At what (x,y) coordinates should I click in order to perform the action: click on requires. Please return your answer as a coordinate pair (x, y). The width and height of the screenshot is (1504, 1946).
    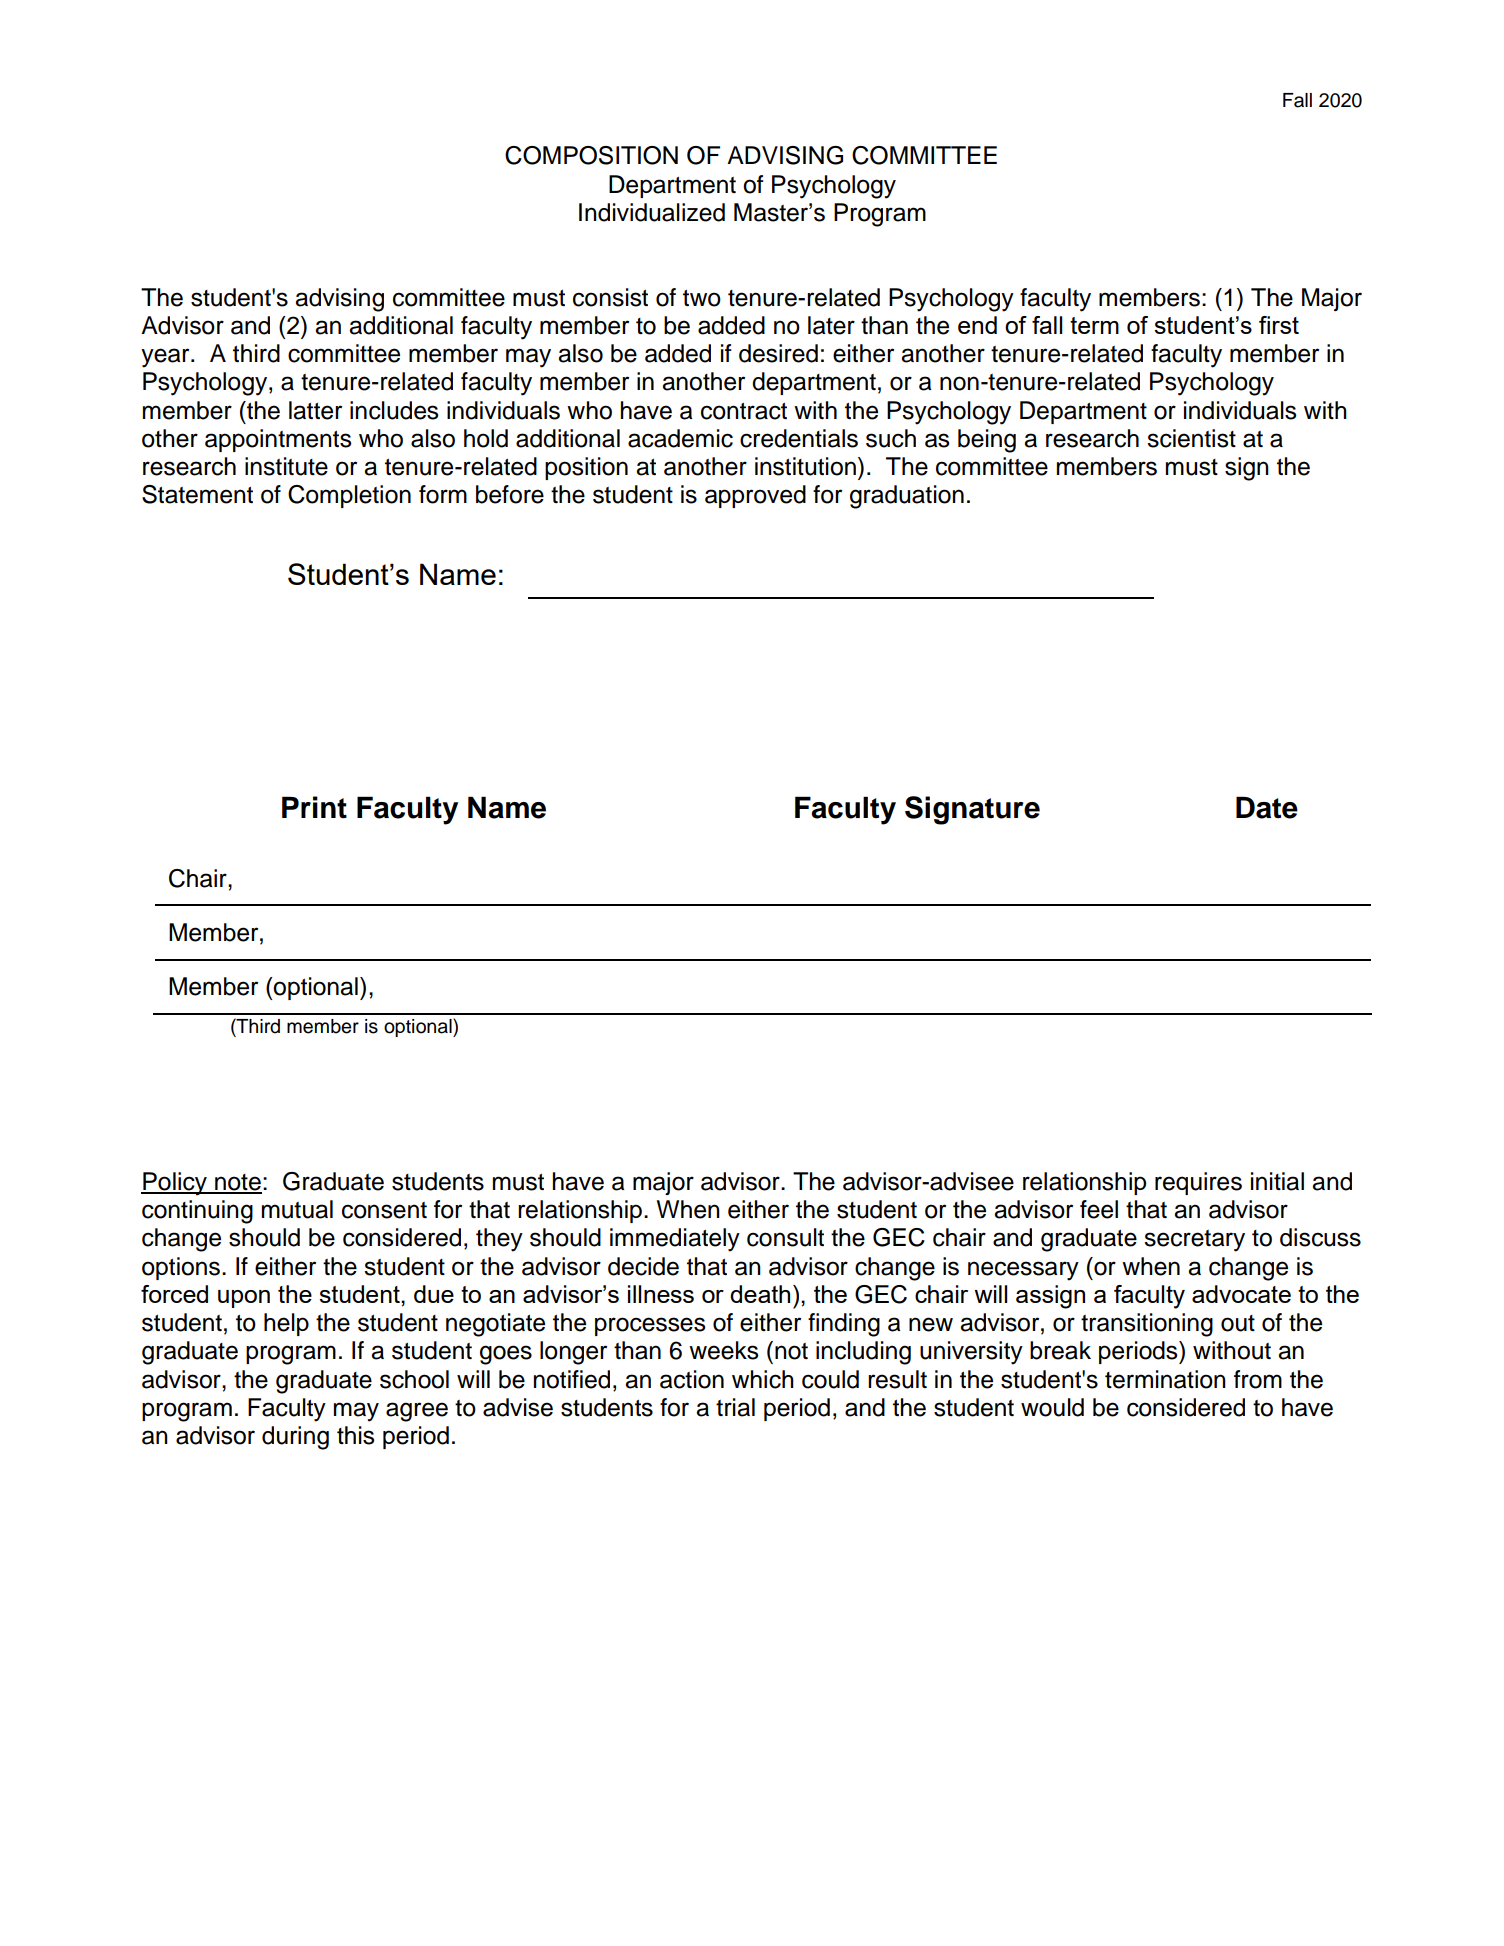
    Looking at the image, I should click on (1198, 1183).
